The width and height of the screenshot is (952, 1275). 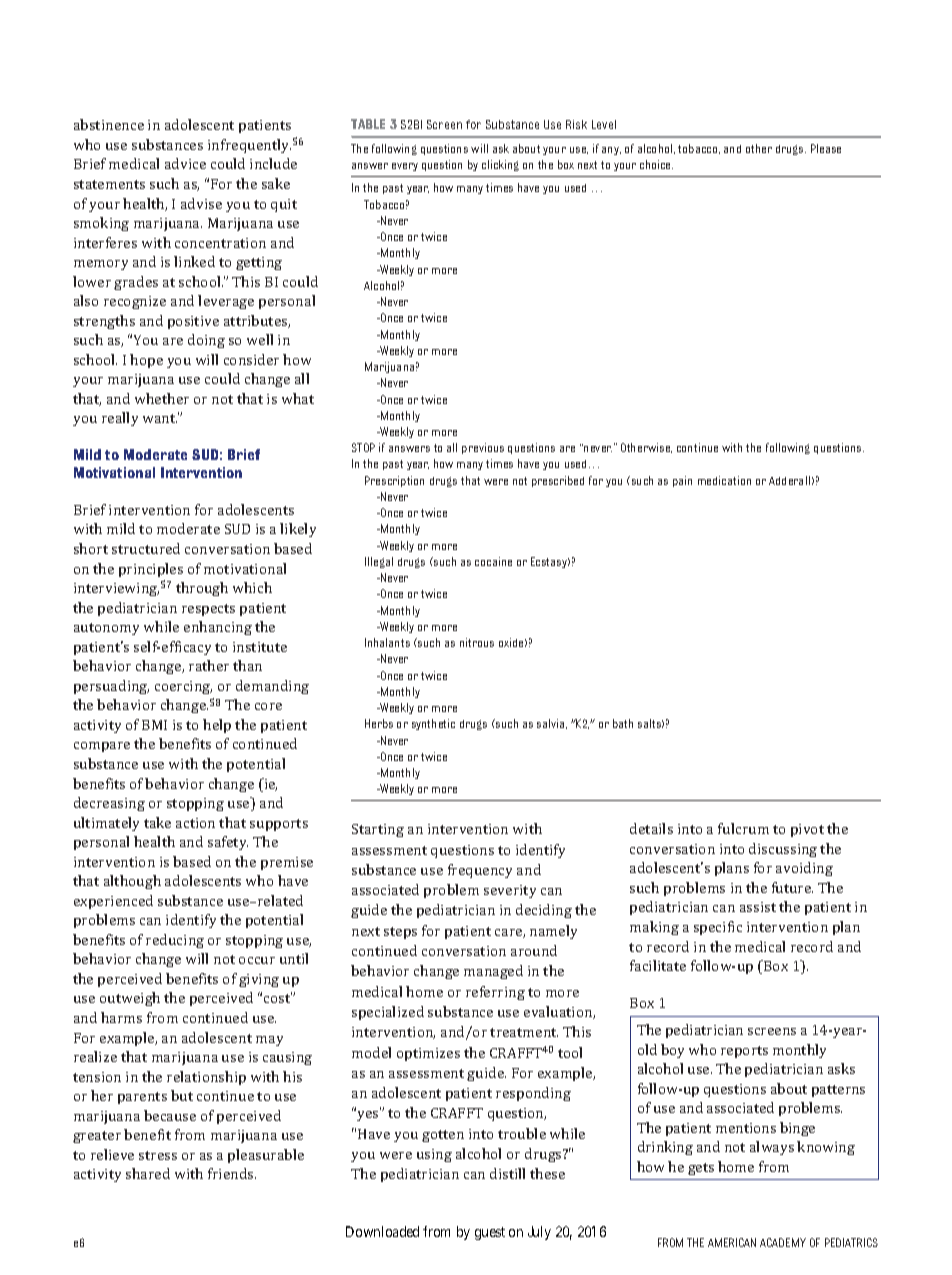 I want to click on bath, so click(x=623, y=723).
